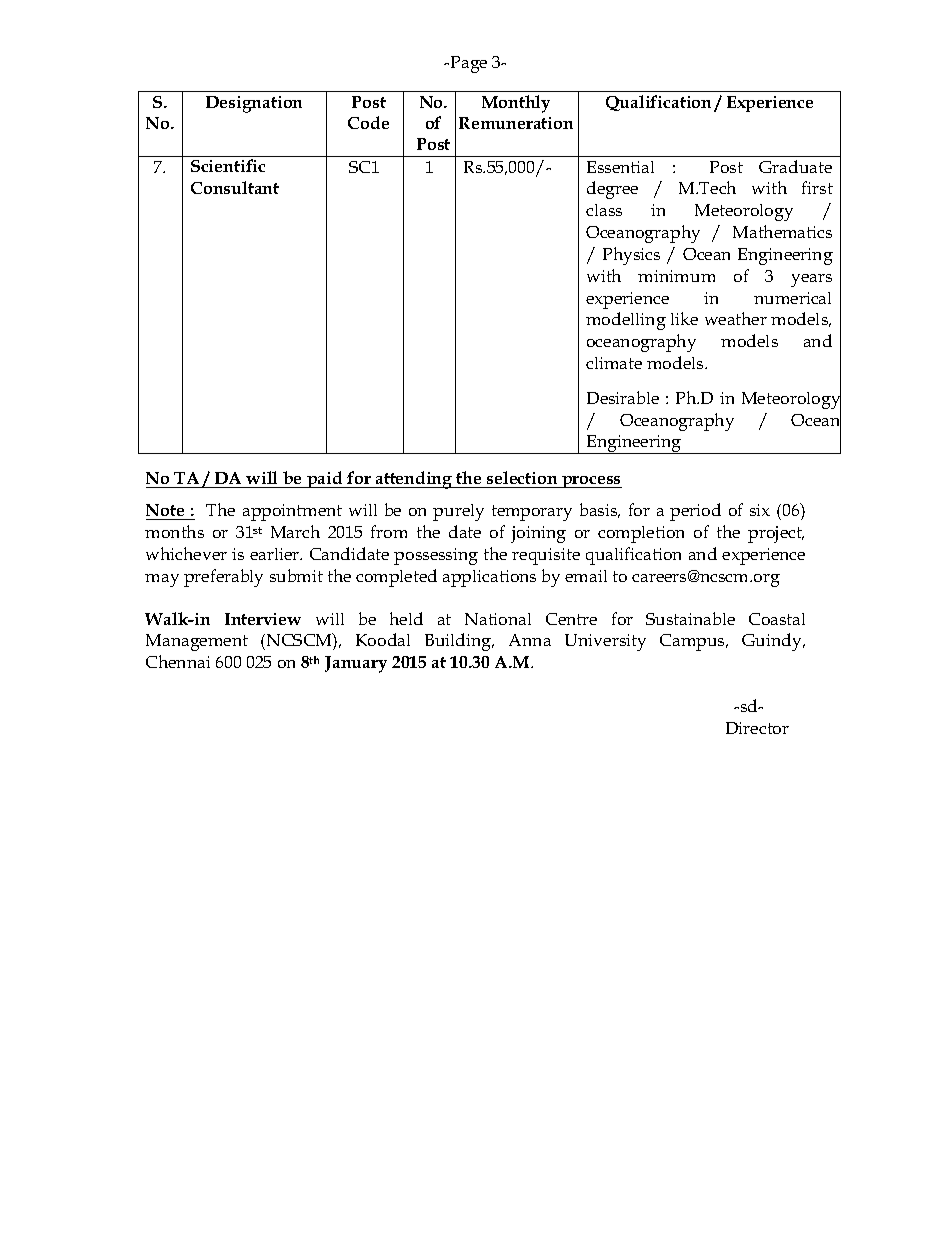 The image size is (952, 1233). What do you see at coordinates (736, 318) in the page?
I see `weather` at bounding box center [736, 318].
